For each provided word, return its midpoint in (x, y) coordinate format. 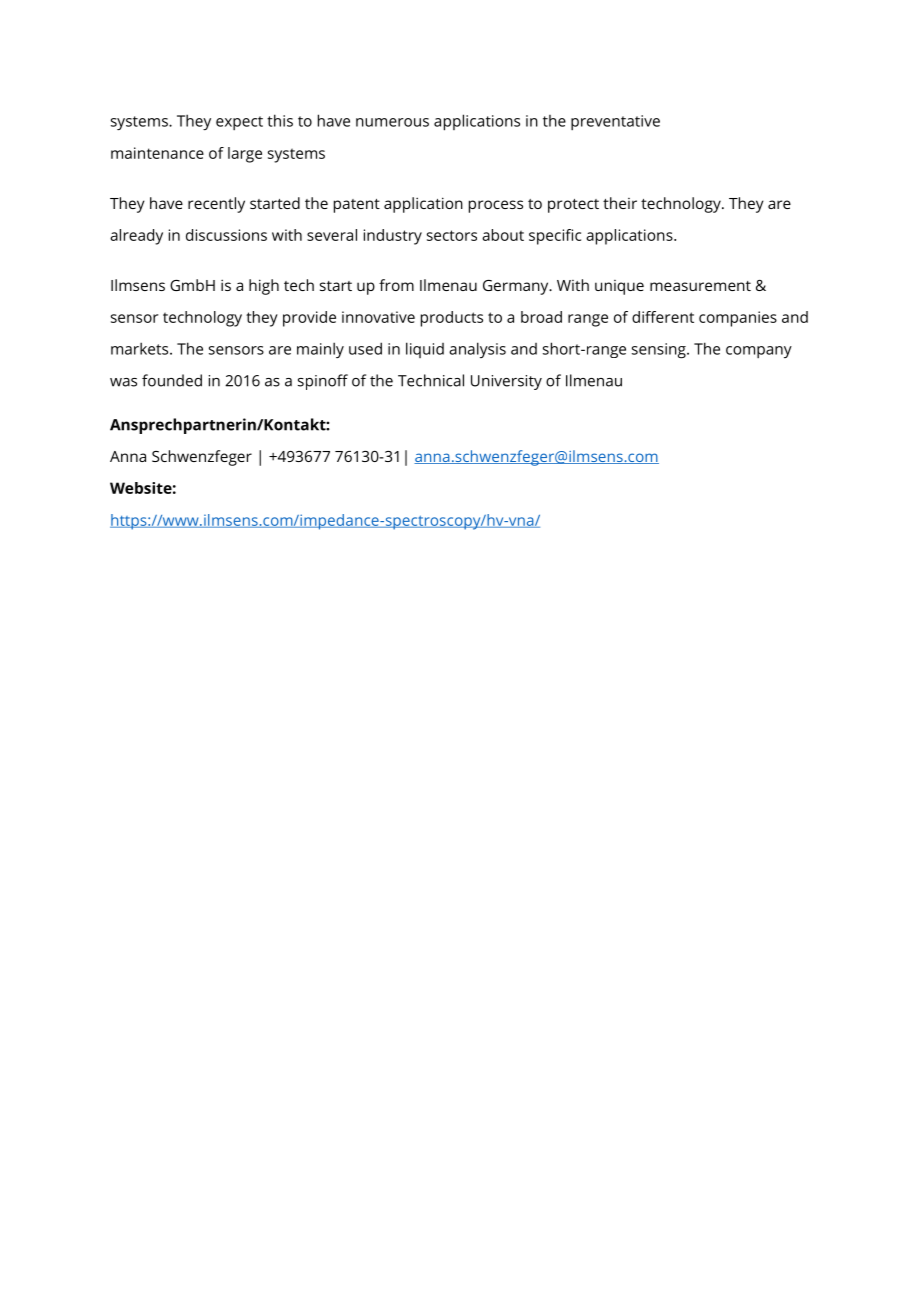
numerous (392, 122)
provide (309, 319)
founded (172, 380)
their (620, 203)
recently (216, 205)
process (496, 206)
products (452, 319)
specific (555, 237)
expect (239, 123)
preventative (615, 122)
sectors (452, 235)
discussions (226, 235)
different (663, 317)
